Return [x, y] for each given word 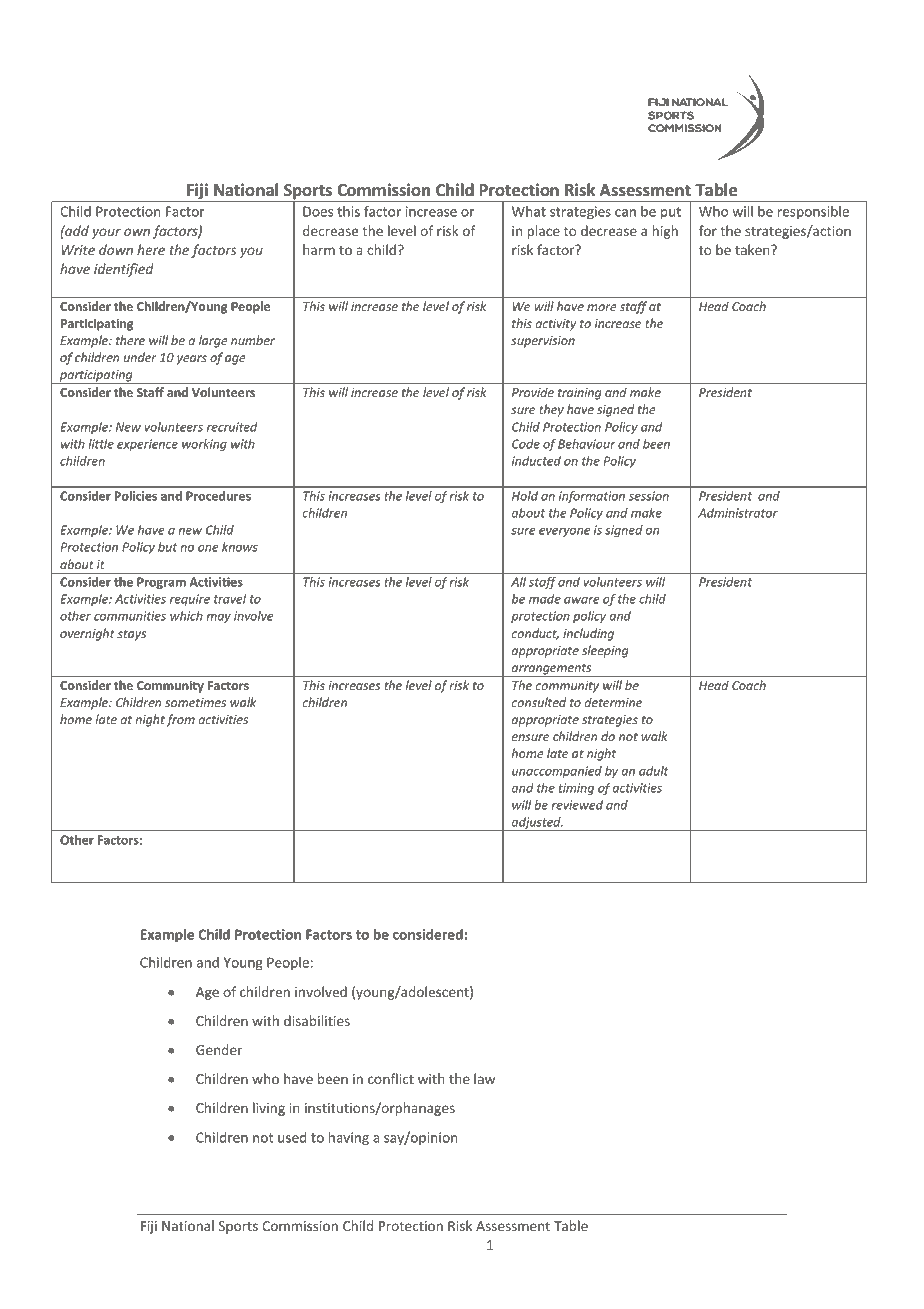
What [529, 211]
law [484, 1078]
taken [753, 249]
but [167, 547]
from [180, 720]
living [269, 1109]
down [116, 249]
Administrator [738, 513]
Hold [525, 496]
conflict [391, 1078]
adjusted [536, 824]
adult [654, 771]
